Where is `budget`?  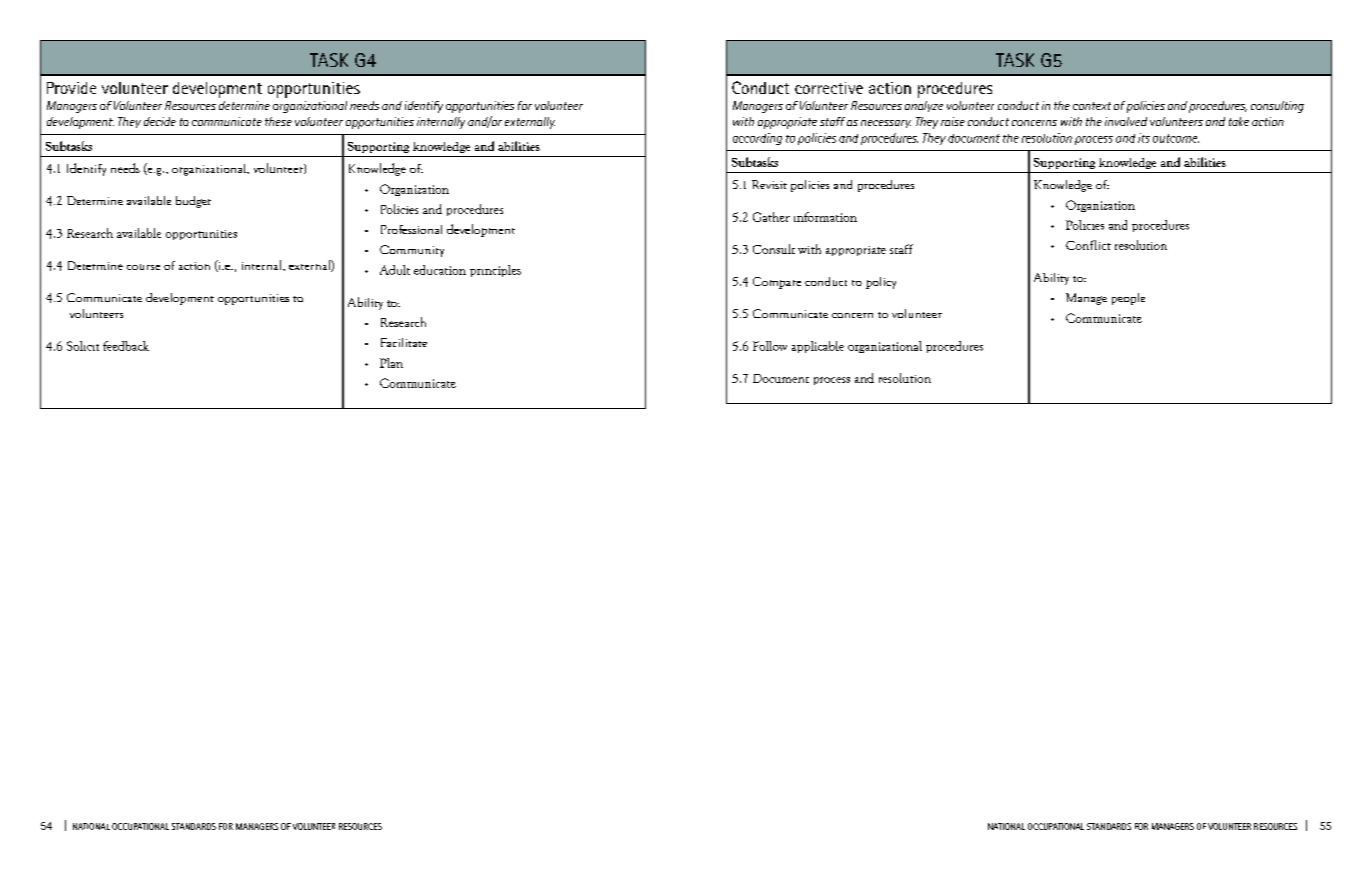
budget is located at coordinates (193, 202).
